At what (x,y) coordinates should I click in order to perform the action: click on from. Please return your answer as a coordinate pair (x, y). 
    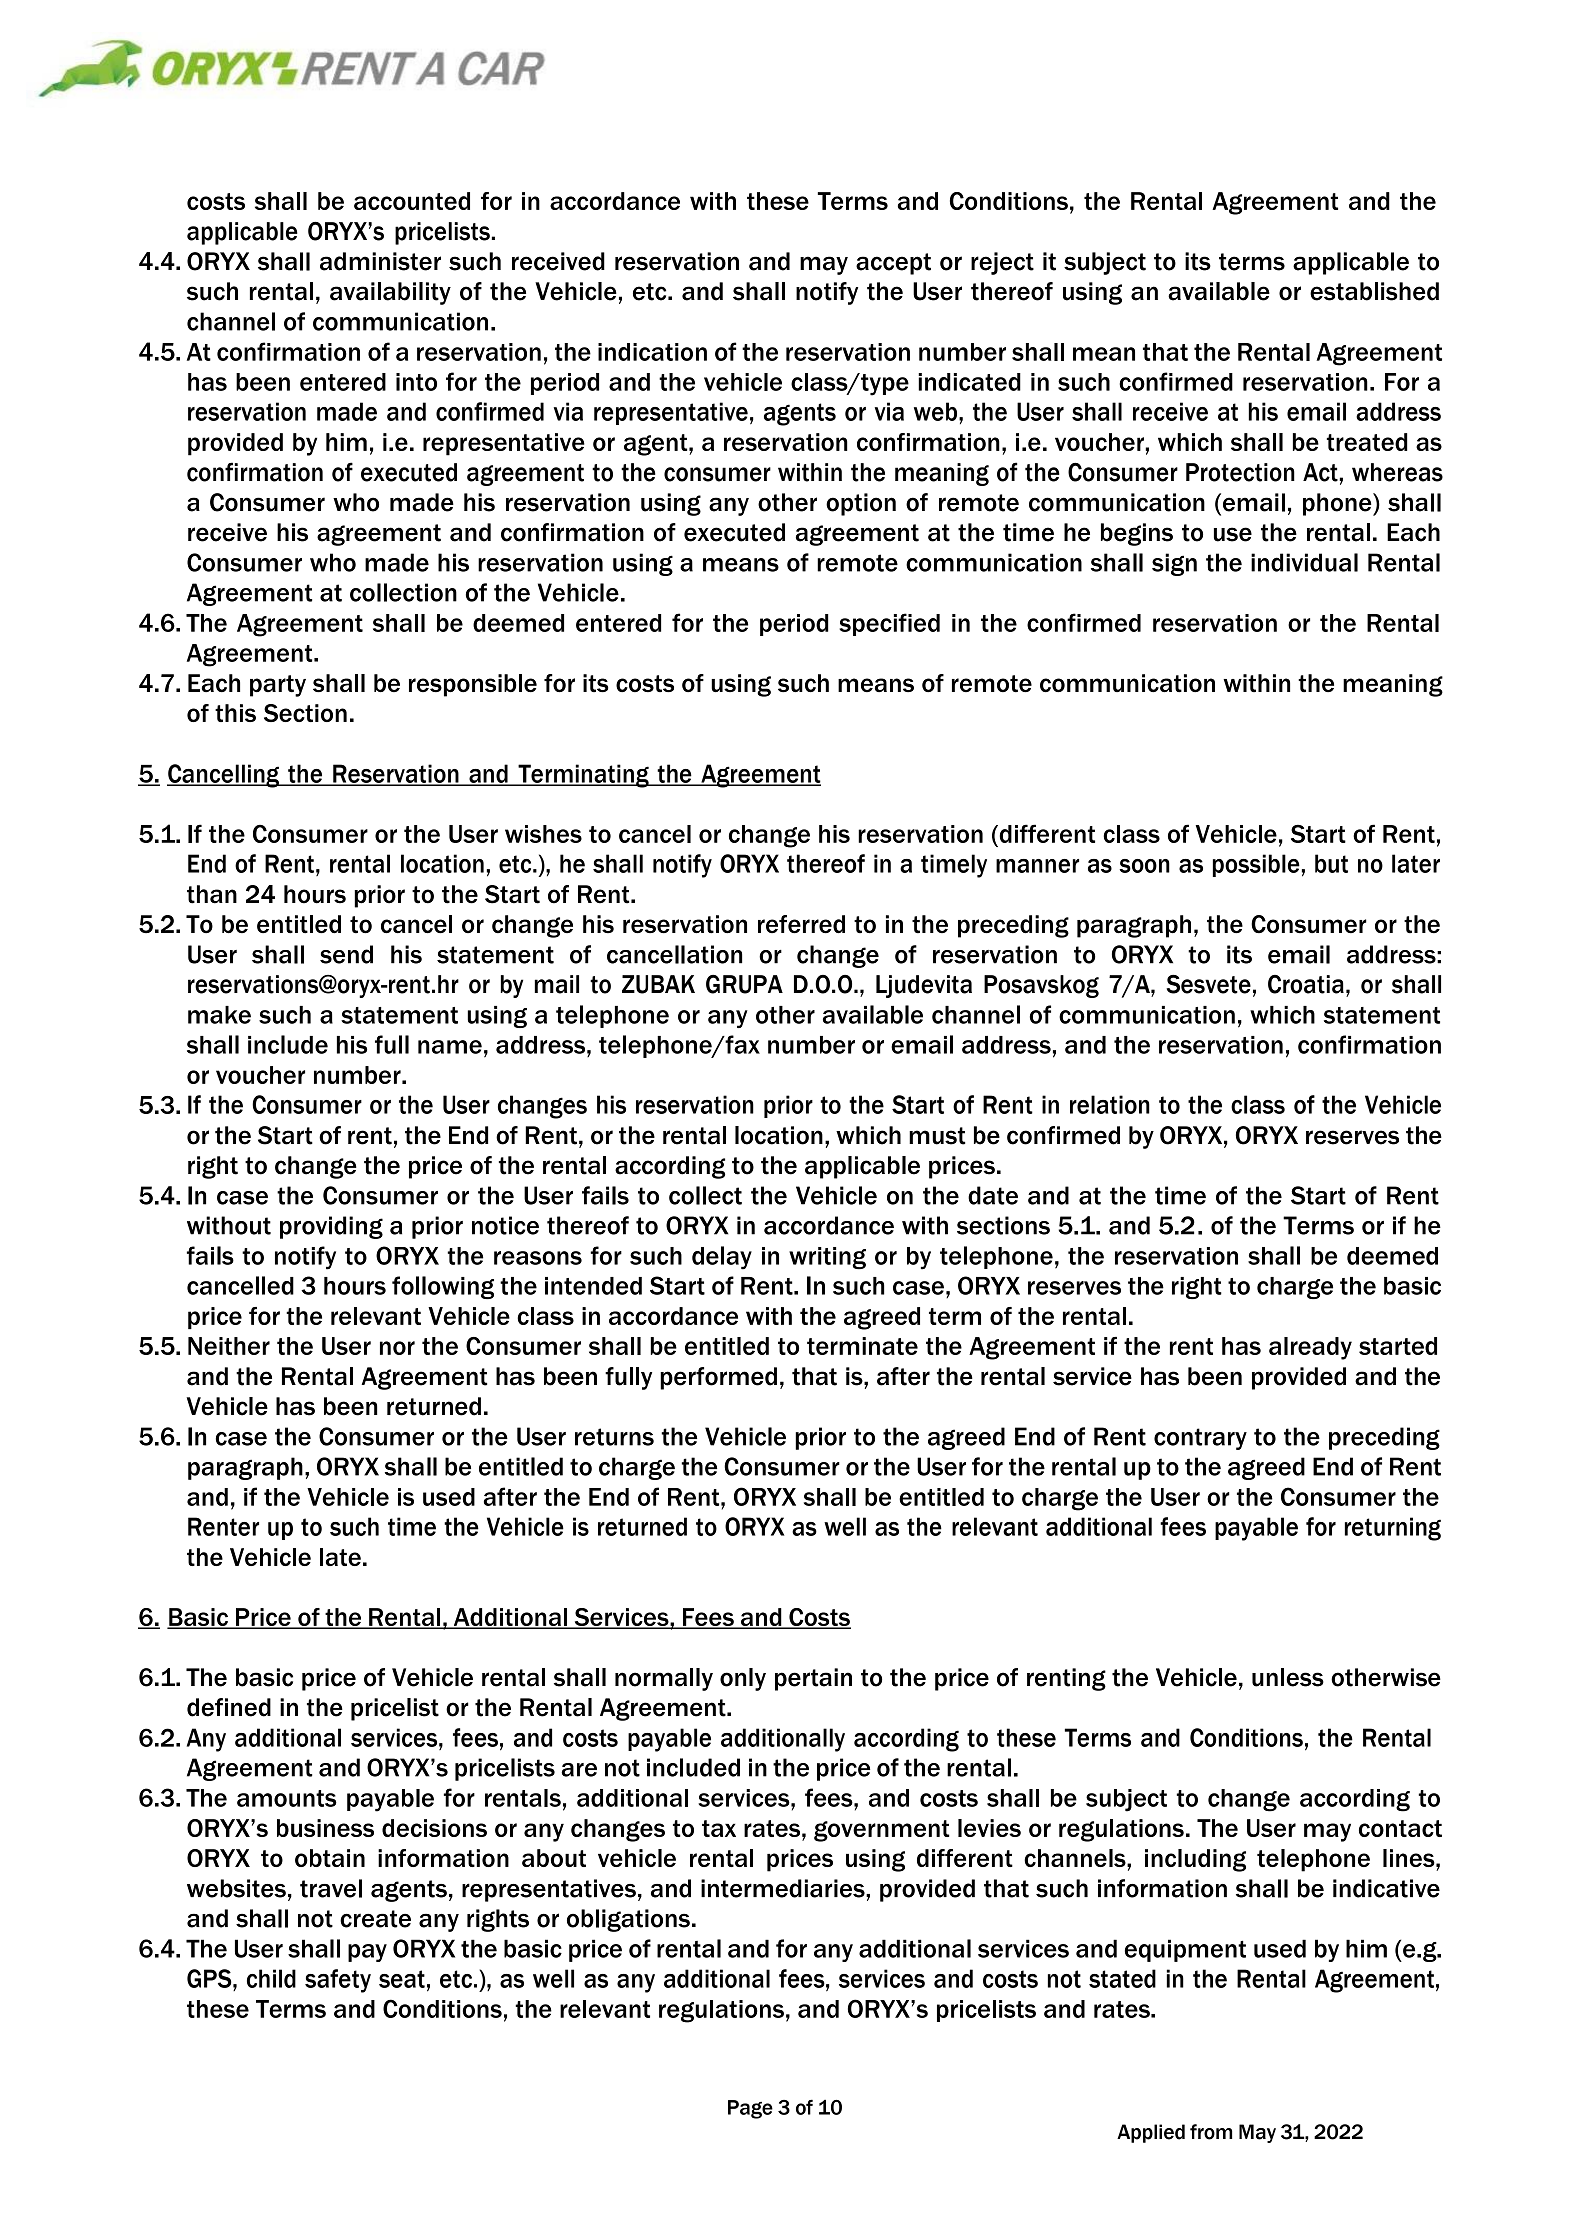
    Looking at the image, I should click on (1211, 2132).
